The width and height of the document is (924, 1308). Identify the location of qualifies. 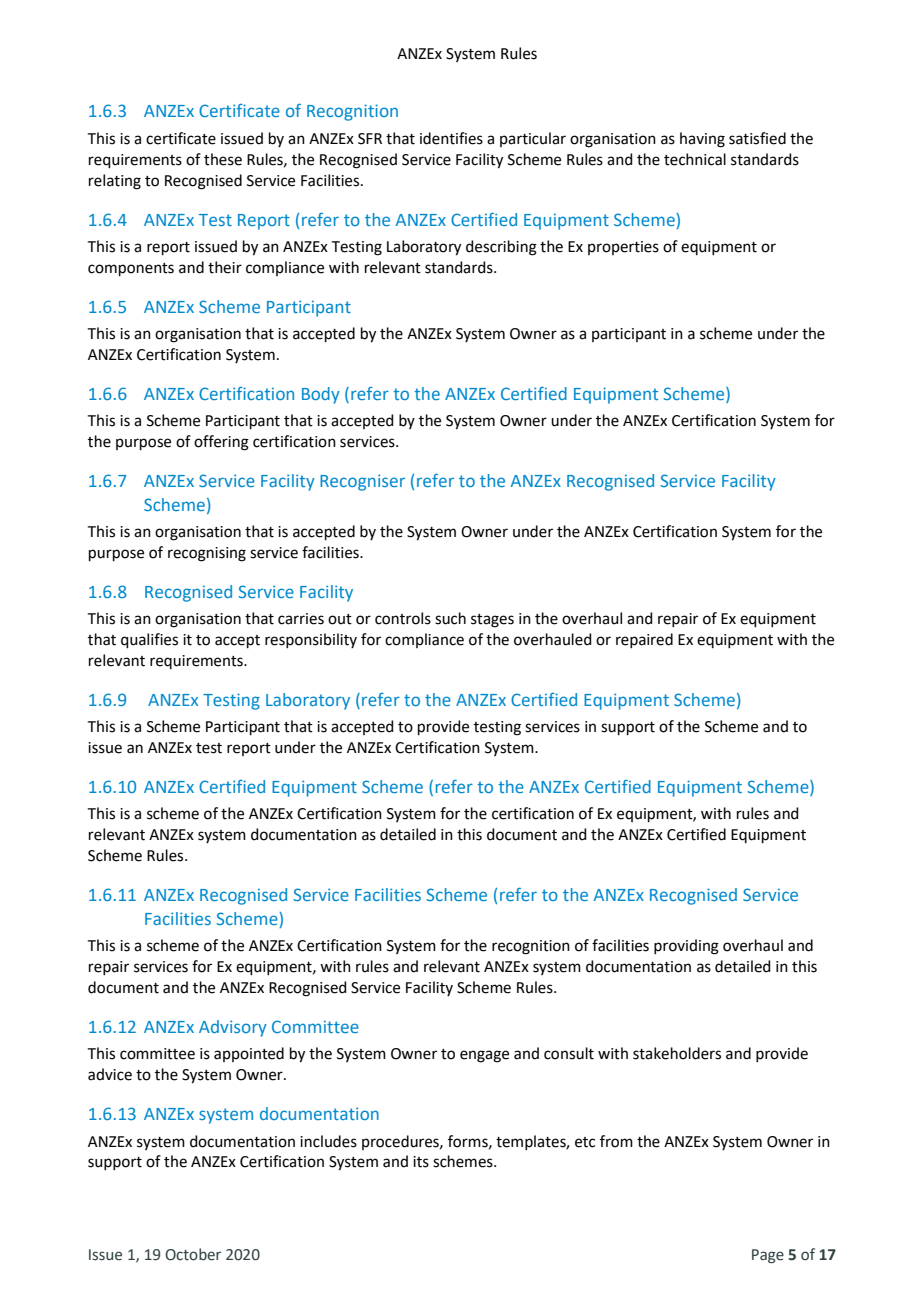
(149, 640).
